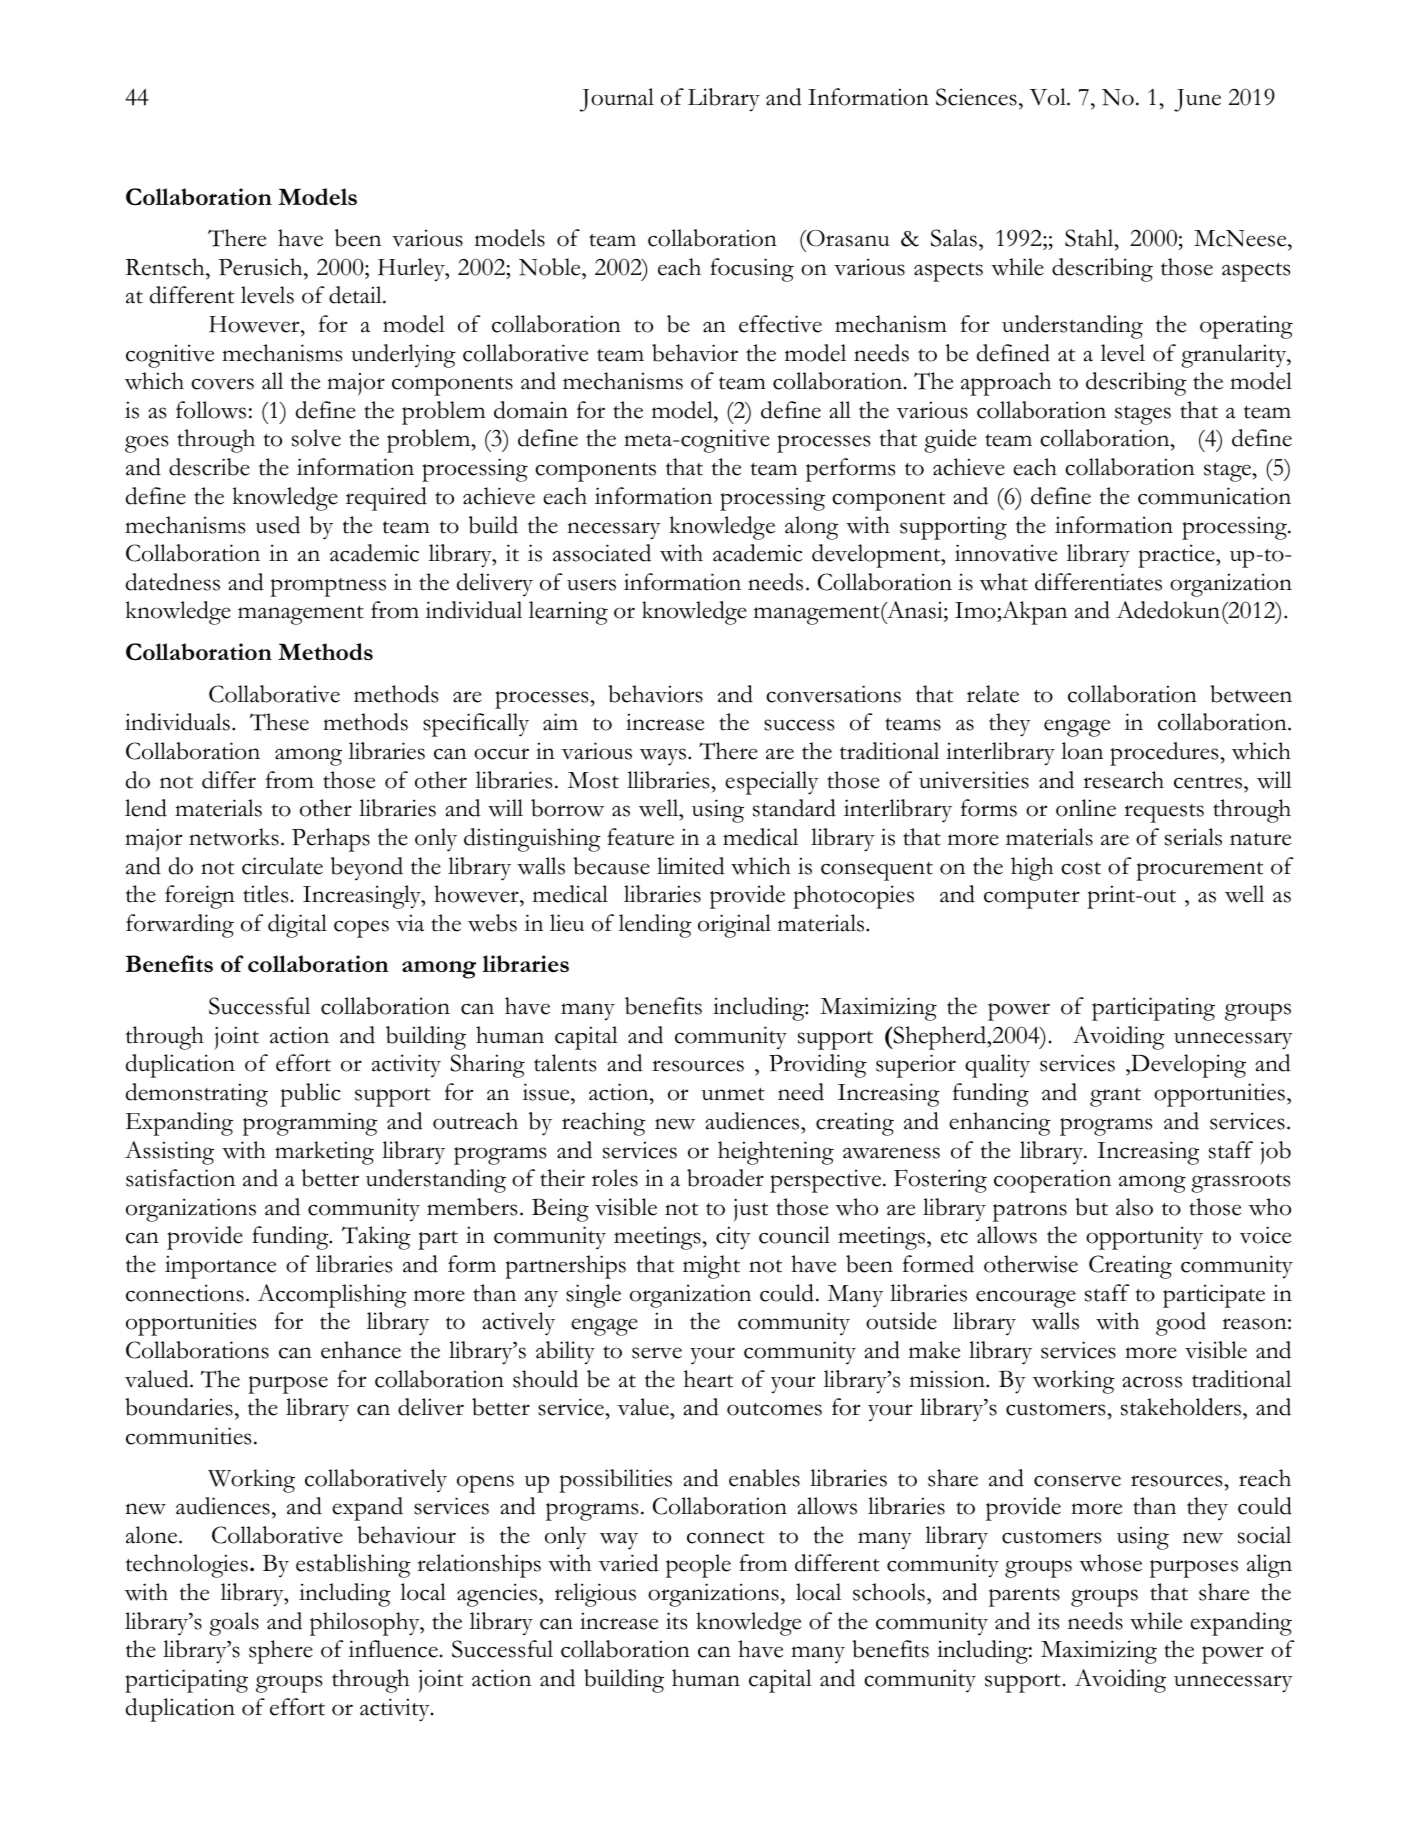 Image resolution: width=1417 pixels, height=1833 pixels. I want to click on people, so click(698, 1566).
